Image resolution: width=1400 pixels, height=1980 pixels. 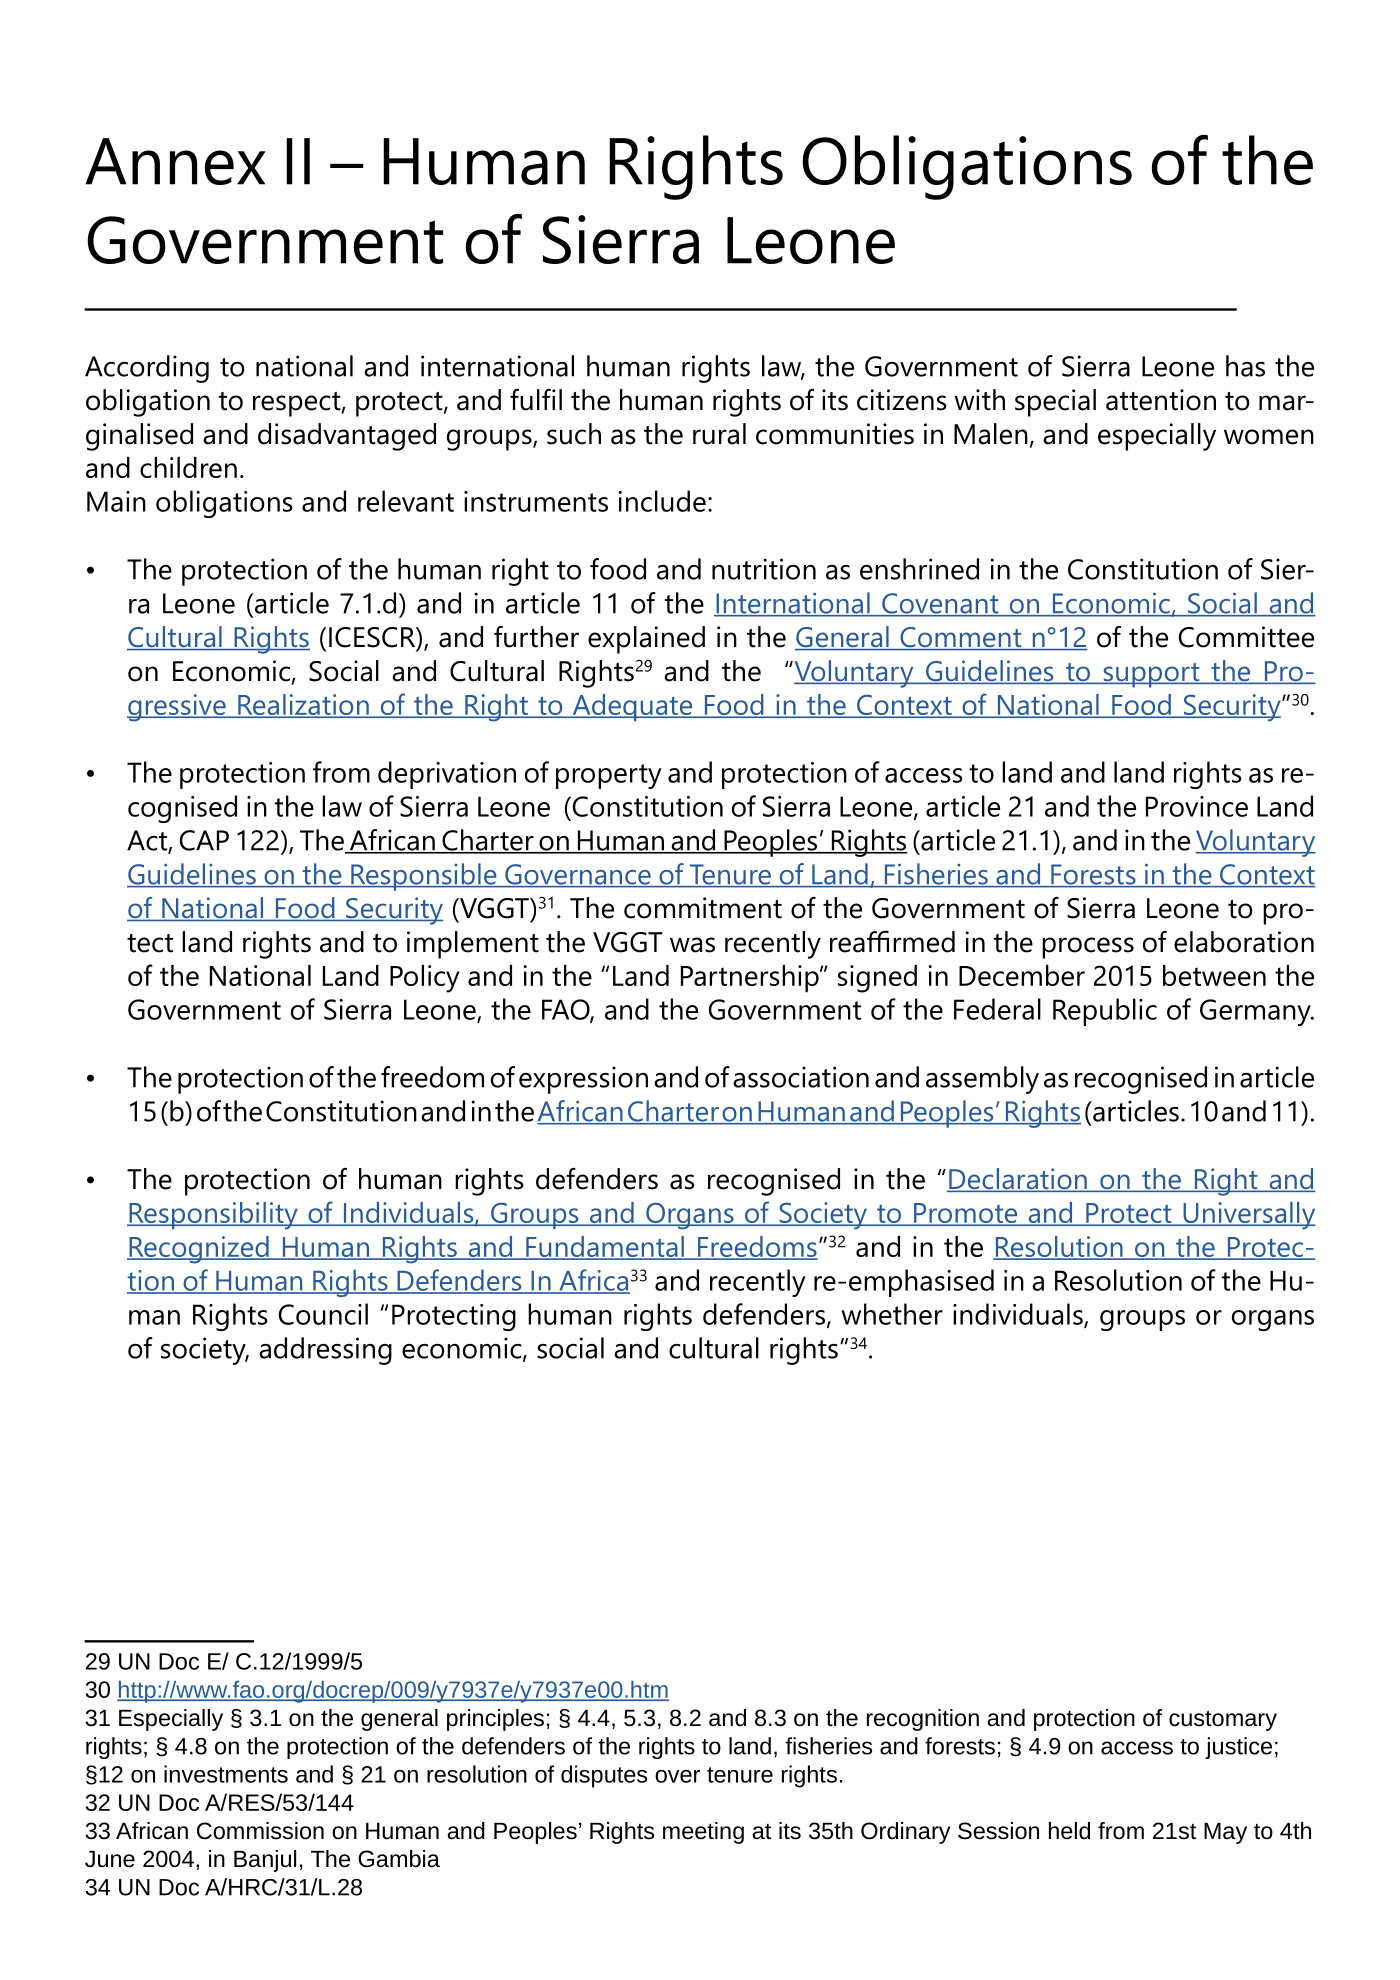 I want to click on whether, so click(x=892, y=1314).
